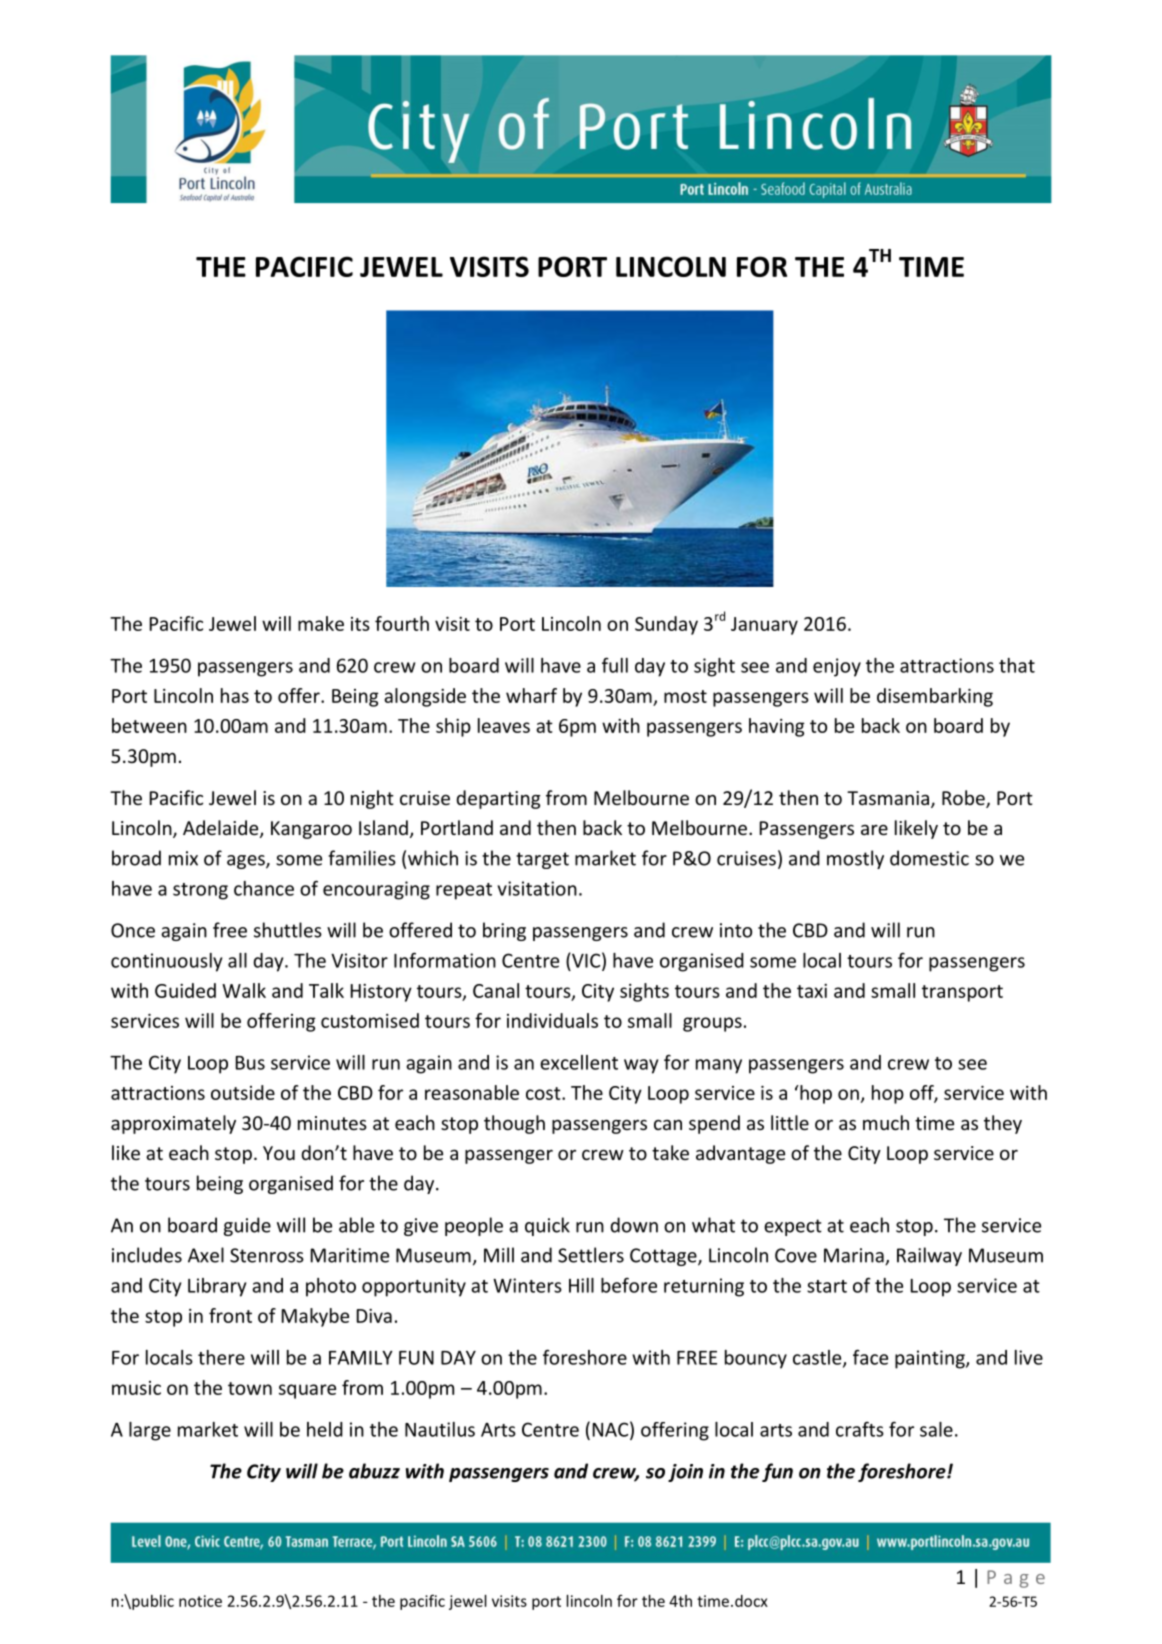  Describe the element at coordinates (504, 931) in the screenshot. I see `bring` at that location.
